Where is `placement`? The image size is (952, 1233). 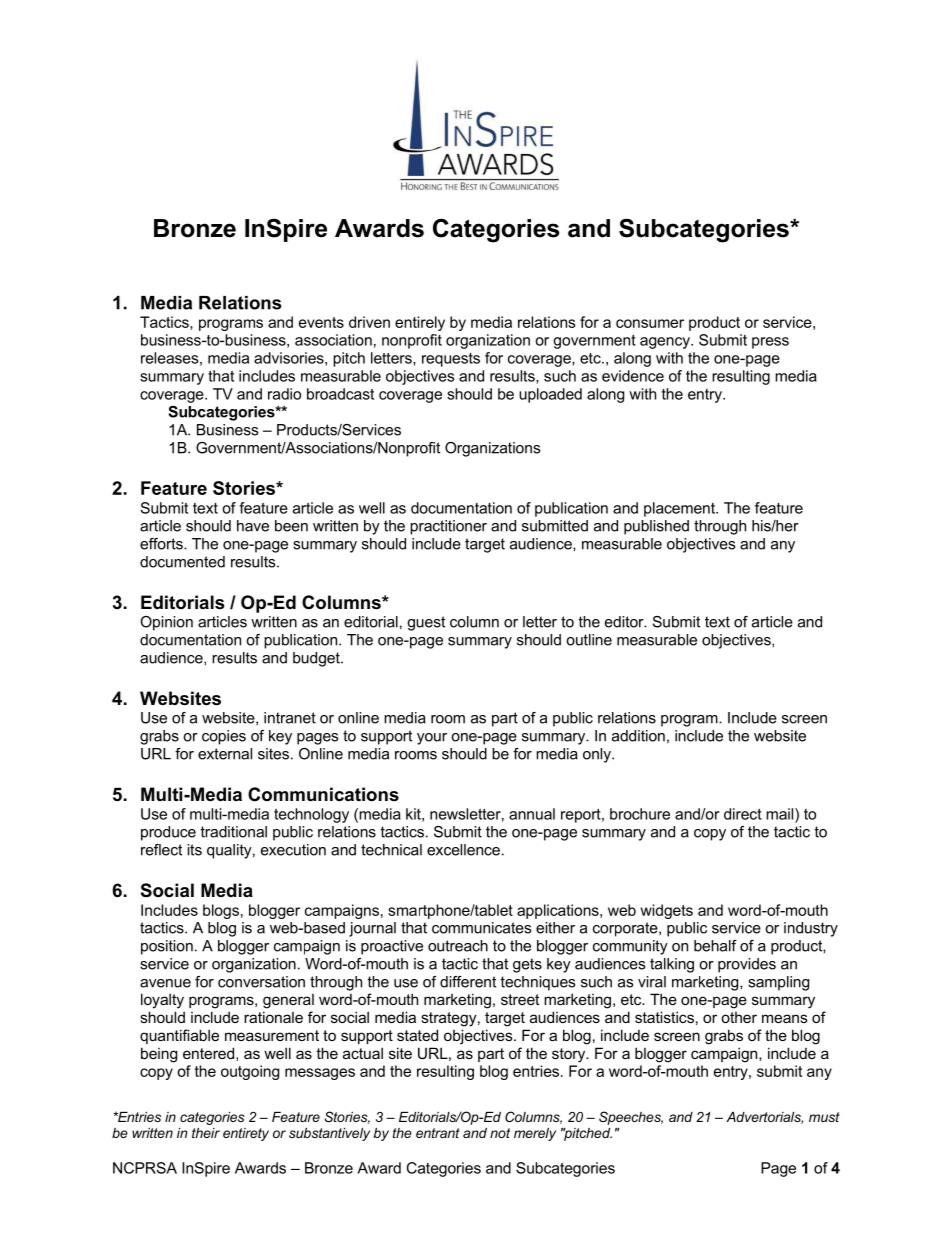 placement is located at coordinates (680, 509).
